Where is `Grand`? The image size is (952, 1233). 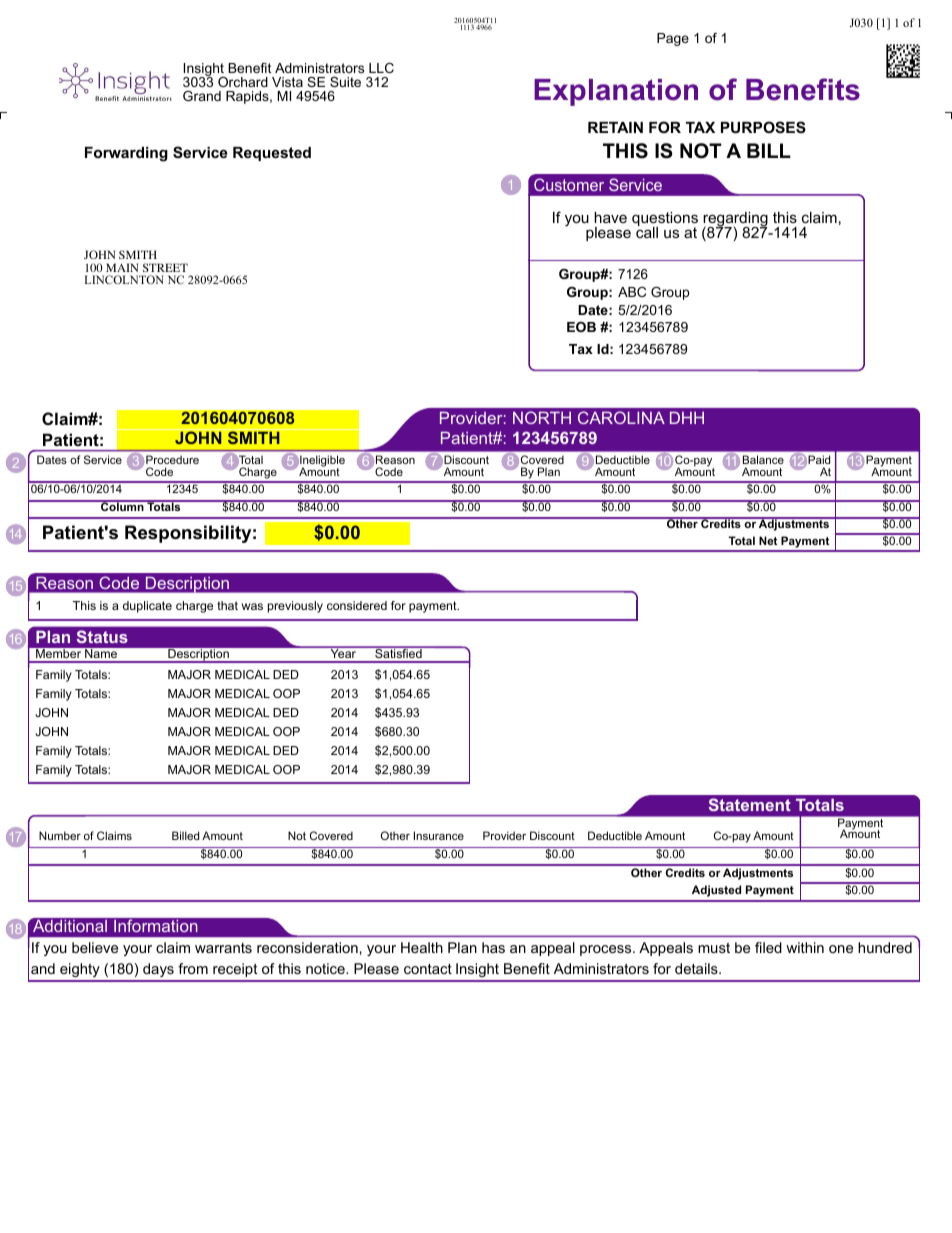
Grand is located at coordinates (202, 96).
